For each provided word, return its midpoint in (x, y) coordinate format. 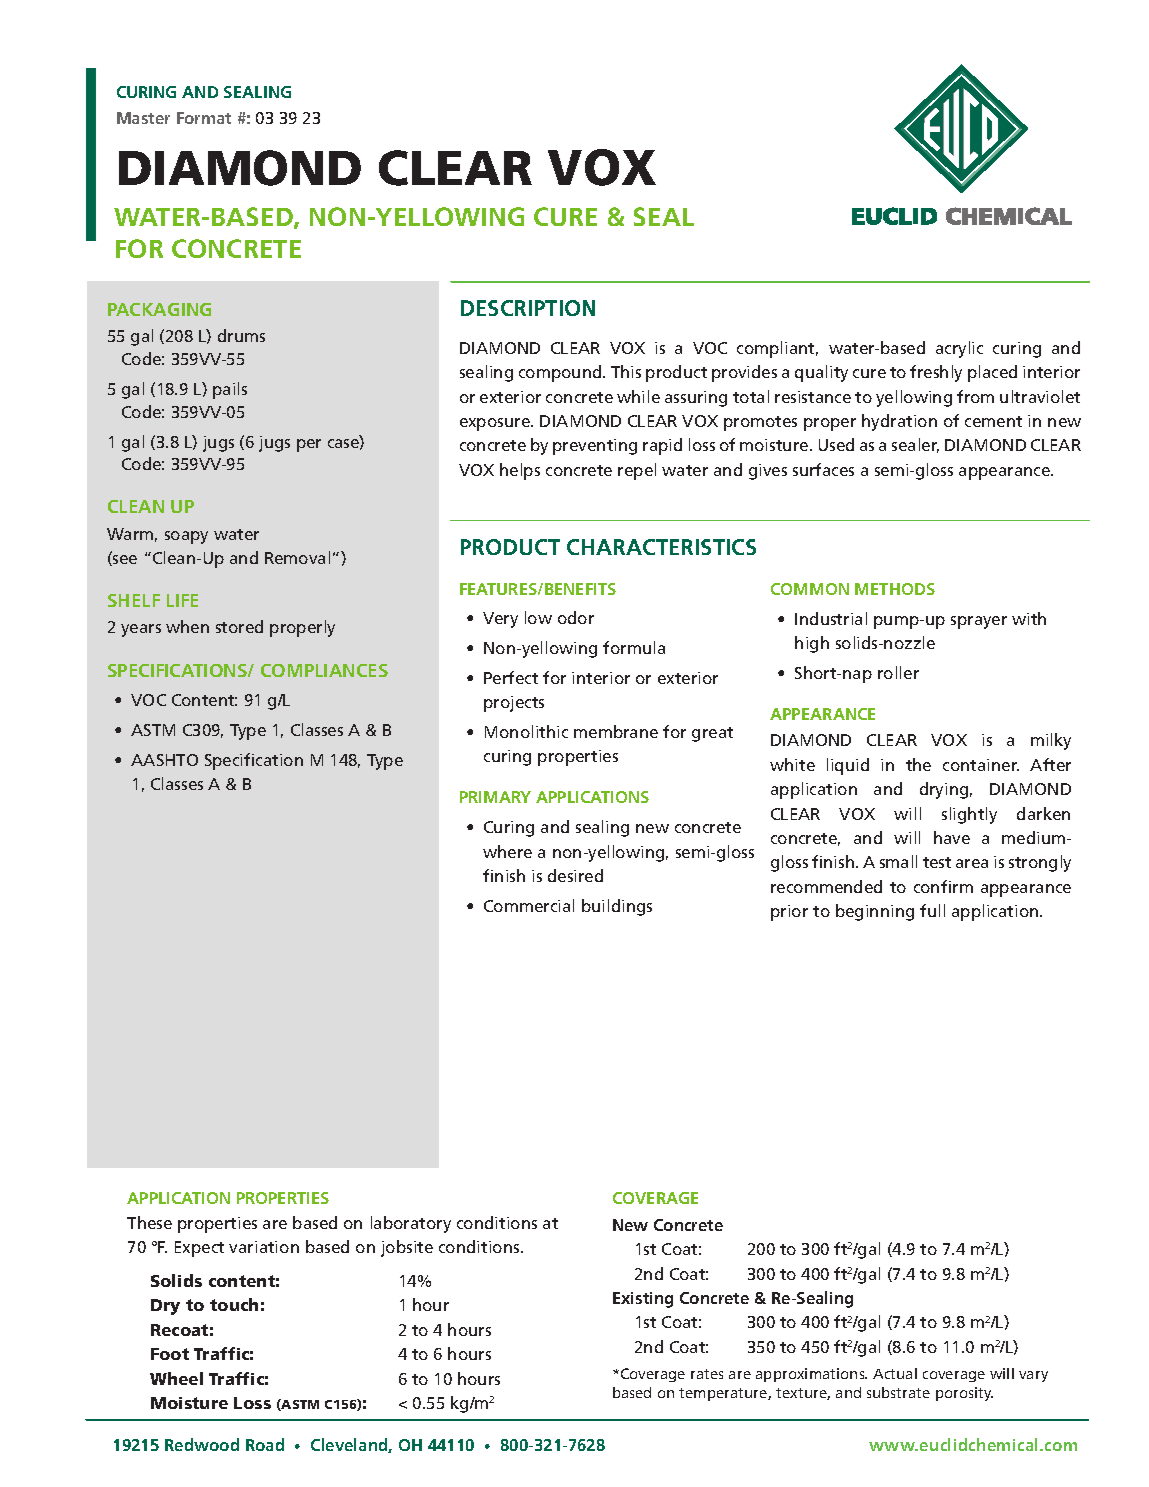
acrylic (959, 349)
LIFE (182, 600)
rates (707, 1374)
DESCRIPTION (528, 308)
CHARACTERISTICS (661, 547)
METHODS (895, 589)
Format (204, 118)
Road (265, 1444)
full (932, 910)
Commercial (529, 905)
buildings (617, 907)
